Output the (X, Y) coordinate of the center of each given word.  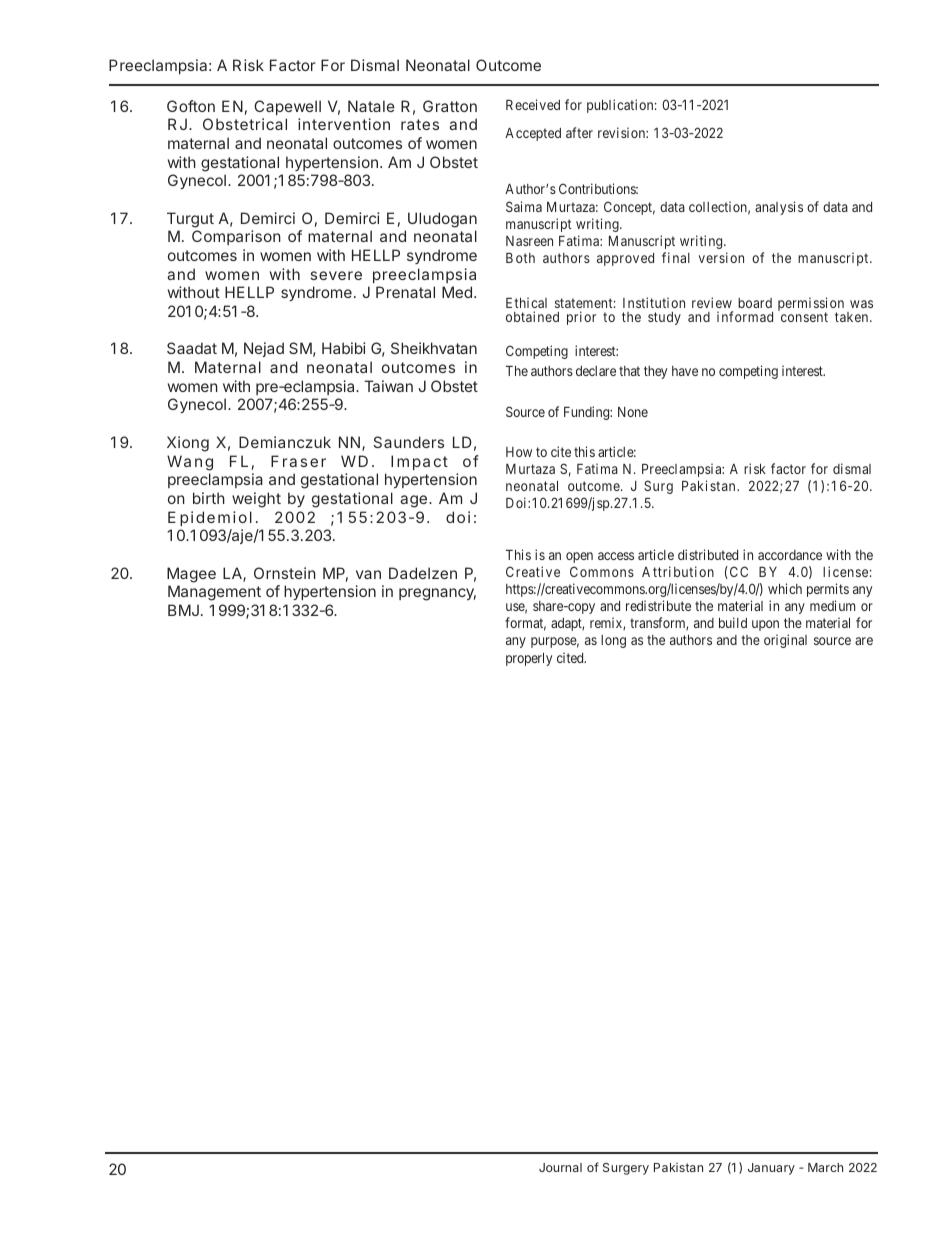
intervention (344, 124)
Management (214, 593)
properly (529, 659)
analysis (779, 208)
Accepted (533, 134)
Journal (560, 1167)
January (771, 1169)
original (785, 641)
